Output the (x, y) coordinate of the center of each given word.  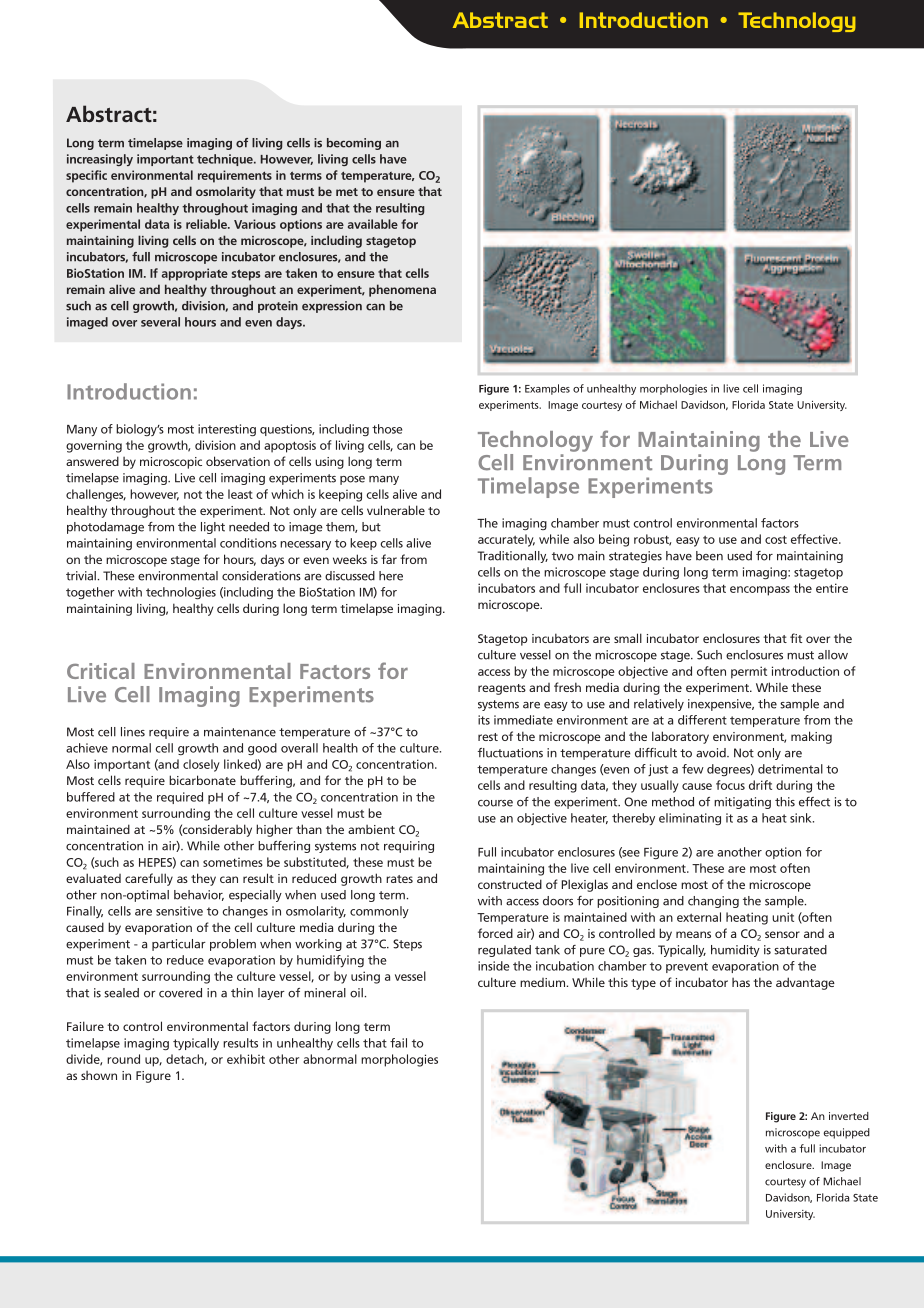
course (495, 803)
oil (356, 993)
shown (99, 1075)
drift (760, 785)
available (373, 224)
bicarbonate (202, 780)
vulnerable (396, 510)
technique (226, 160)
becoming (354, 144)
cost (776, 539)
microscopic (171, 463)
